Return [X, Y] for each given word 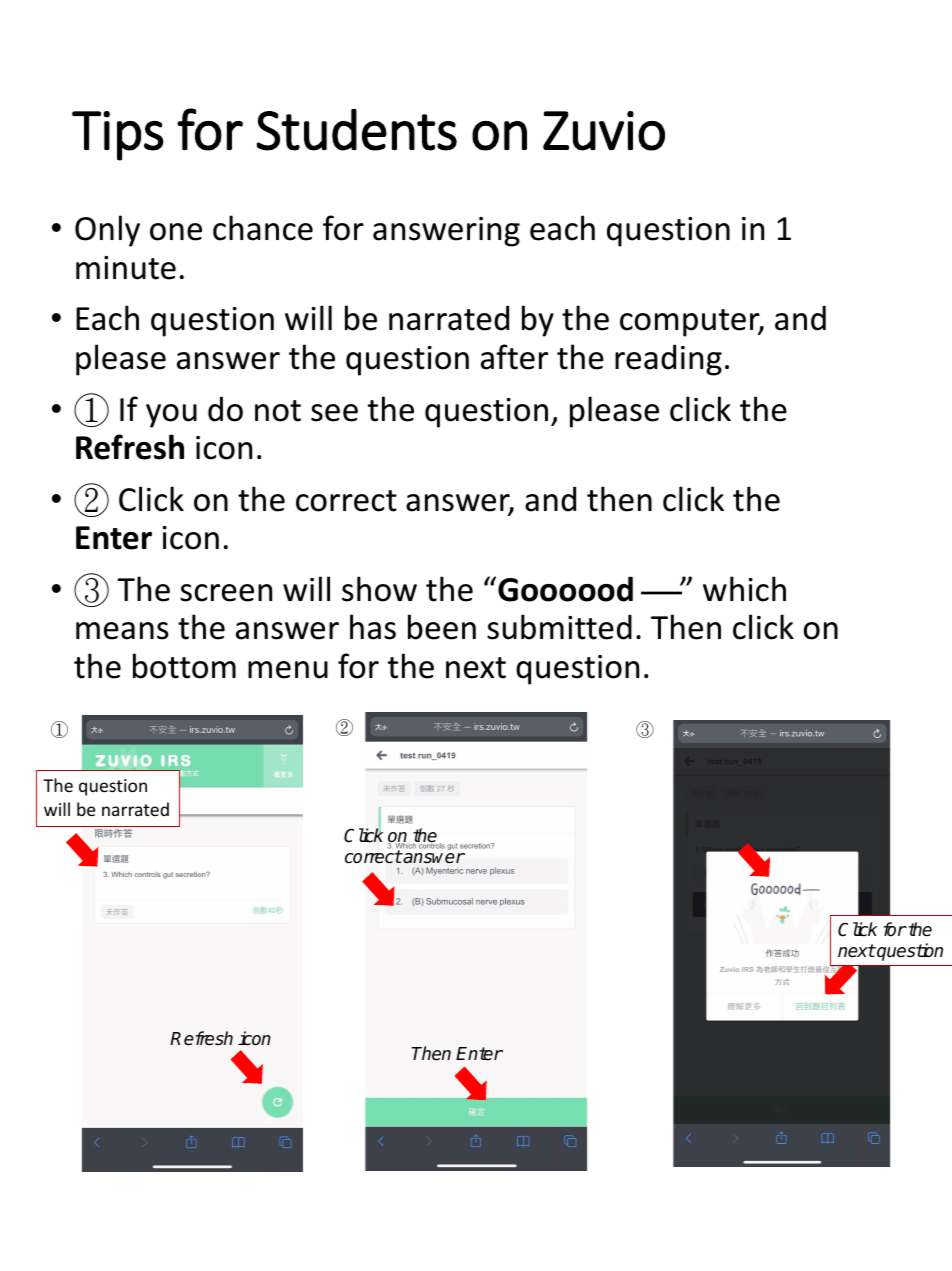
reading [668, 360]
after [514, 357]
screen [226, 593]
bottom [184, 666]
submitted [559, 627]
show [379, 589]
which [744, 589]
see [334, 413]
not [278, 411]
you [171, 416]
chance [263, 228]
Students [357, 130]
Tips [118, 136]
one [176, 232]
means [122, 631]
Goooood [565, 589]
